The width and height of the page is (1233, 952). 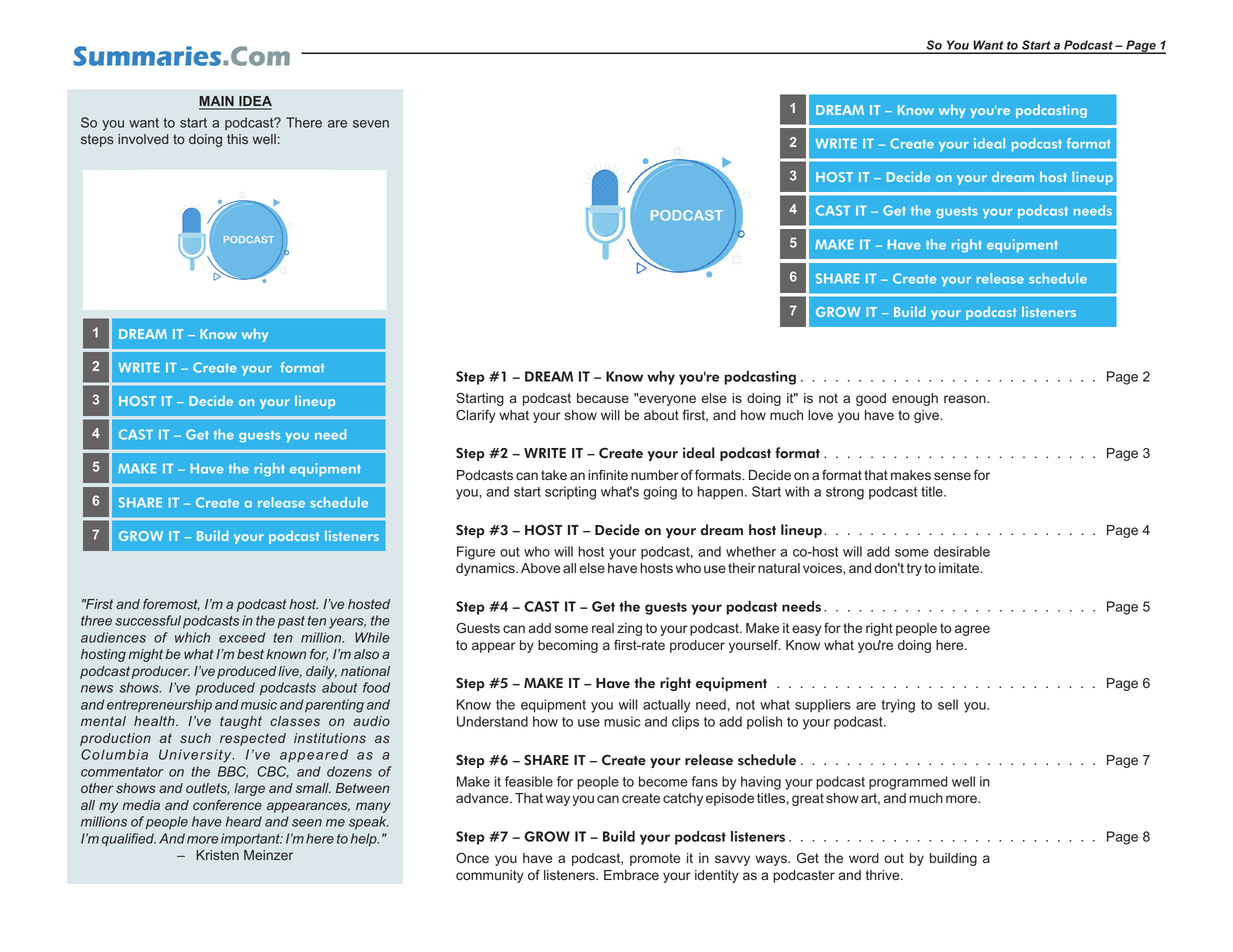 What do you see at coordinates (217, 855) in the page?
I see `Kristen` at bounding box center [217, 855].
